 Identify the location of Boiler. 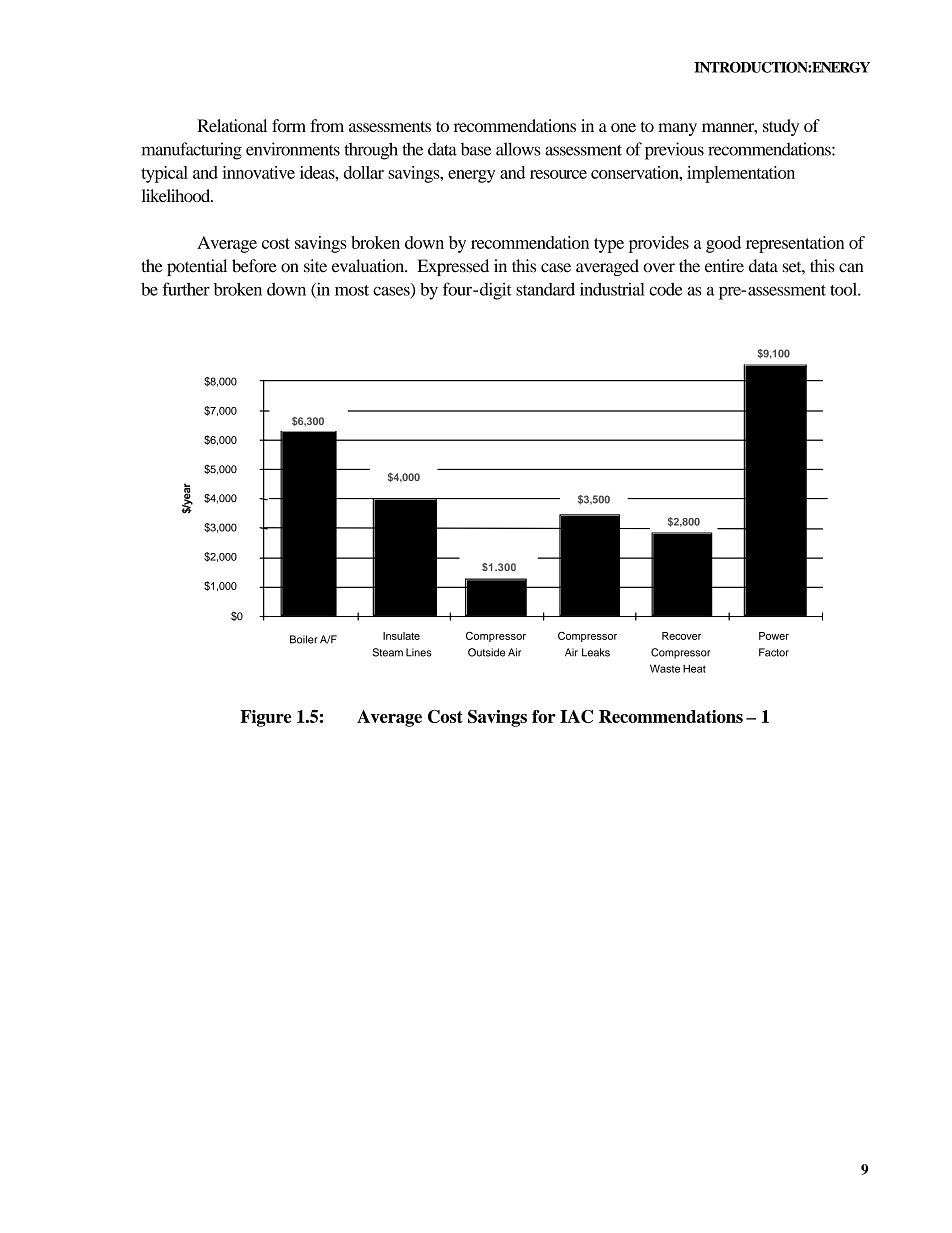
(304, 639).
